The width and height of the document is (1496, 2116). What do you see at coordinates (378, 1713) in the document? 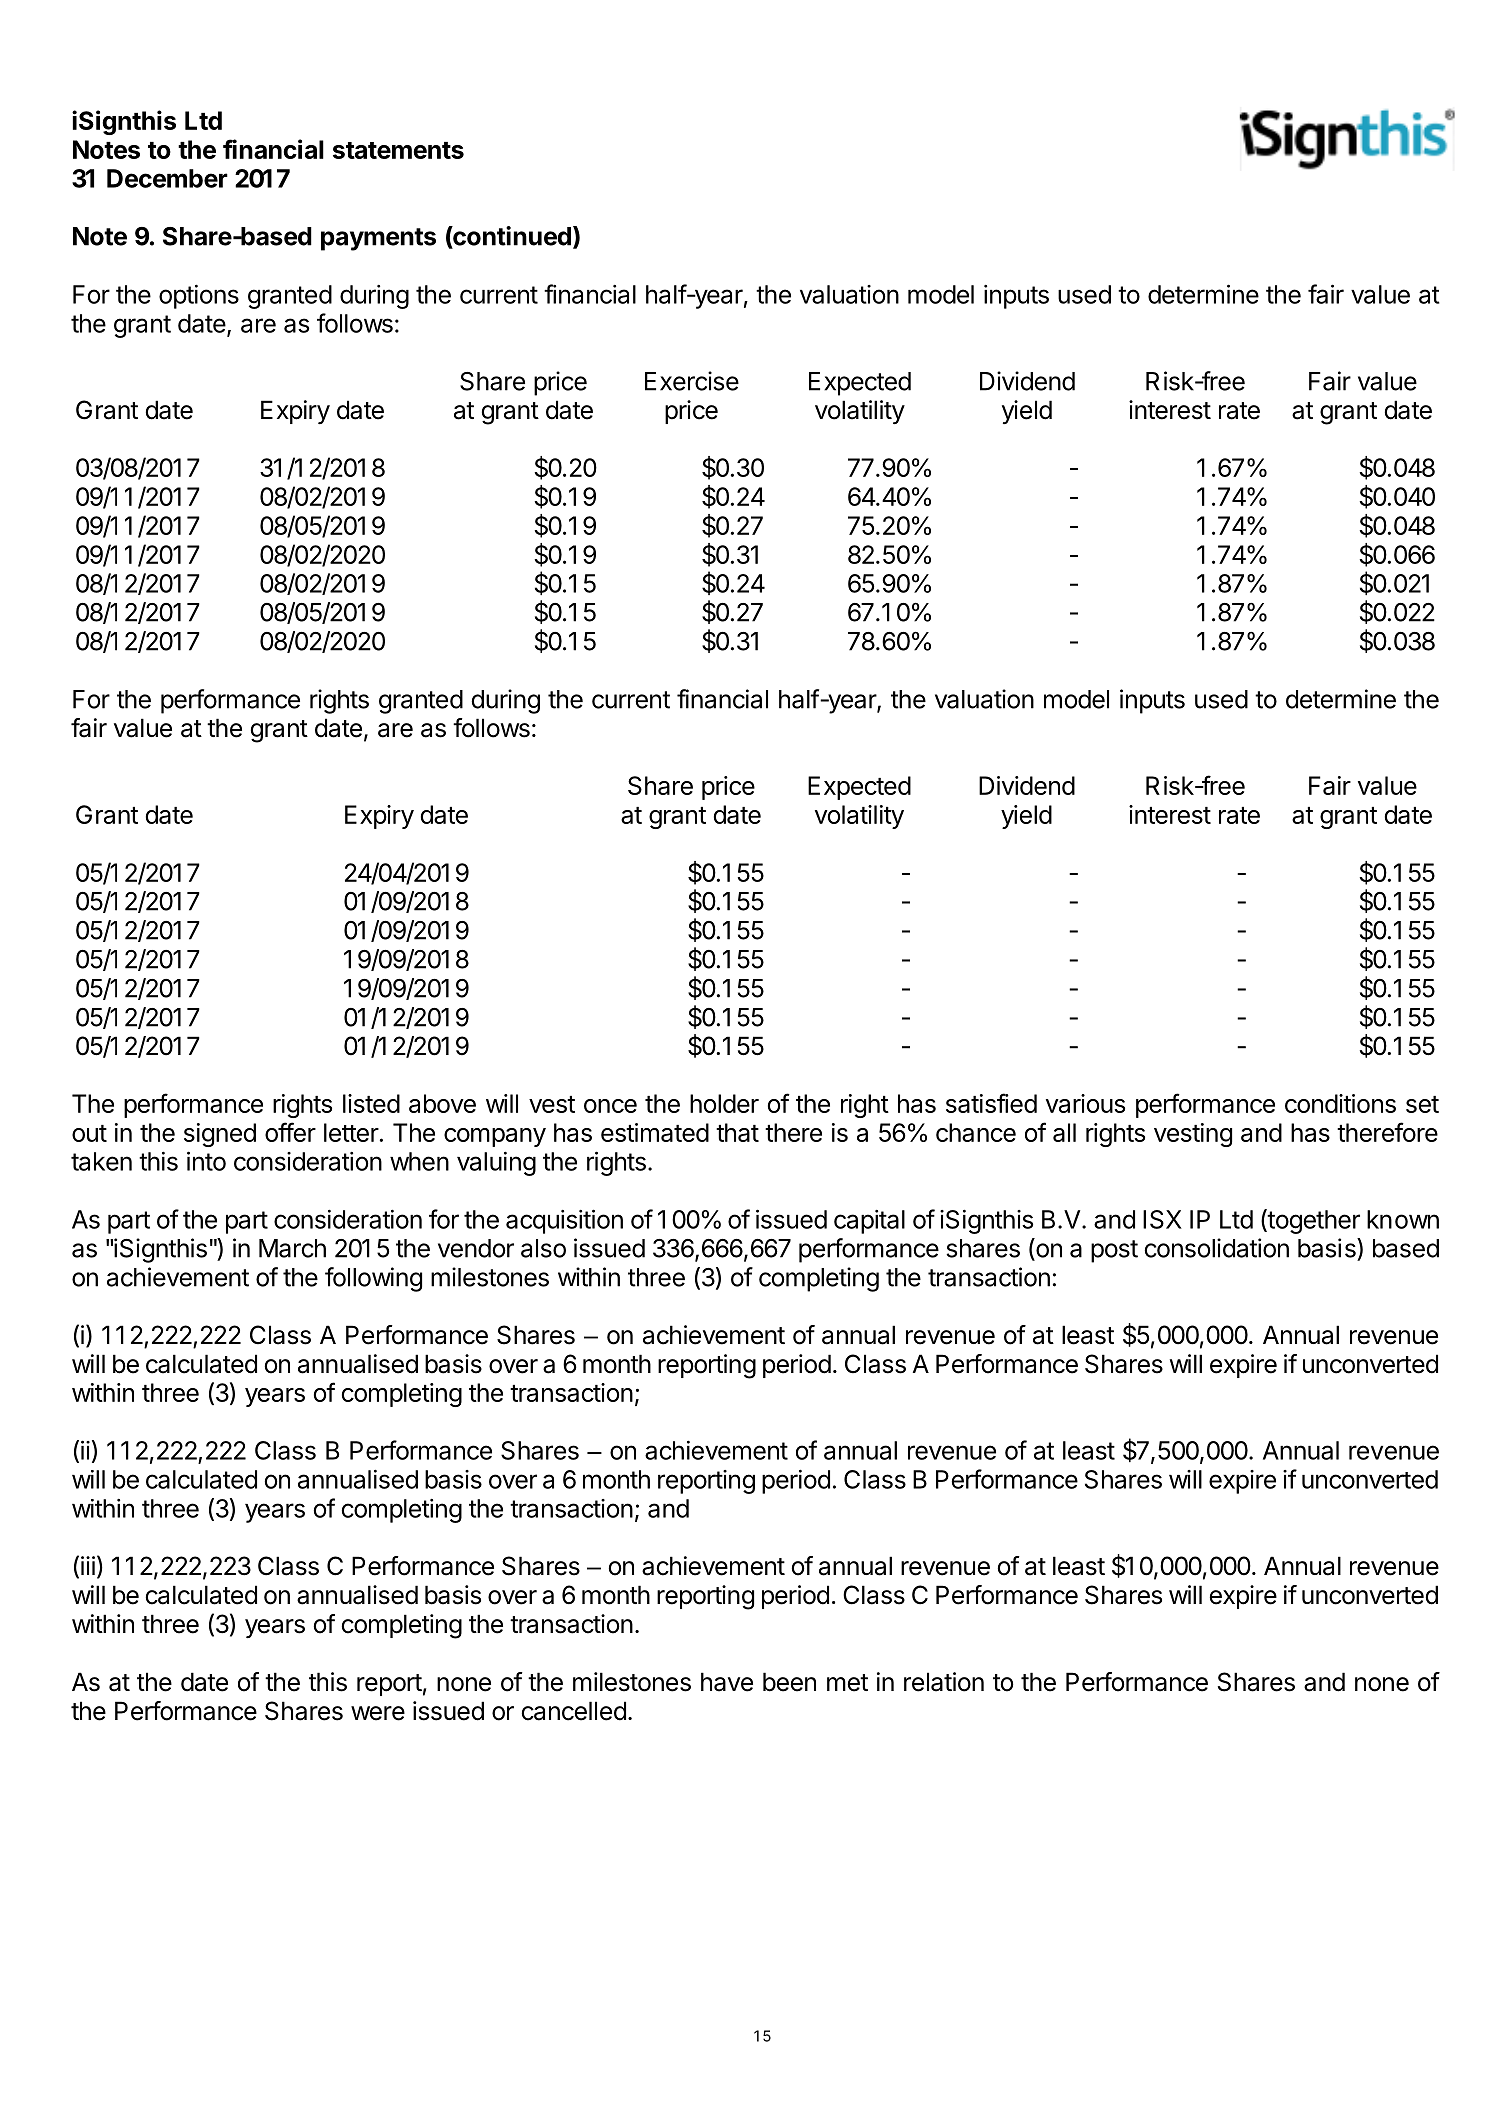
I see `were` at bounding box center [378, 1713].
